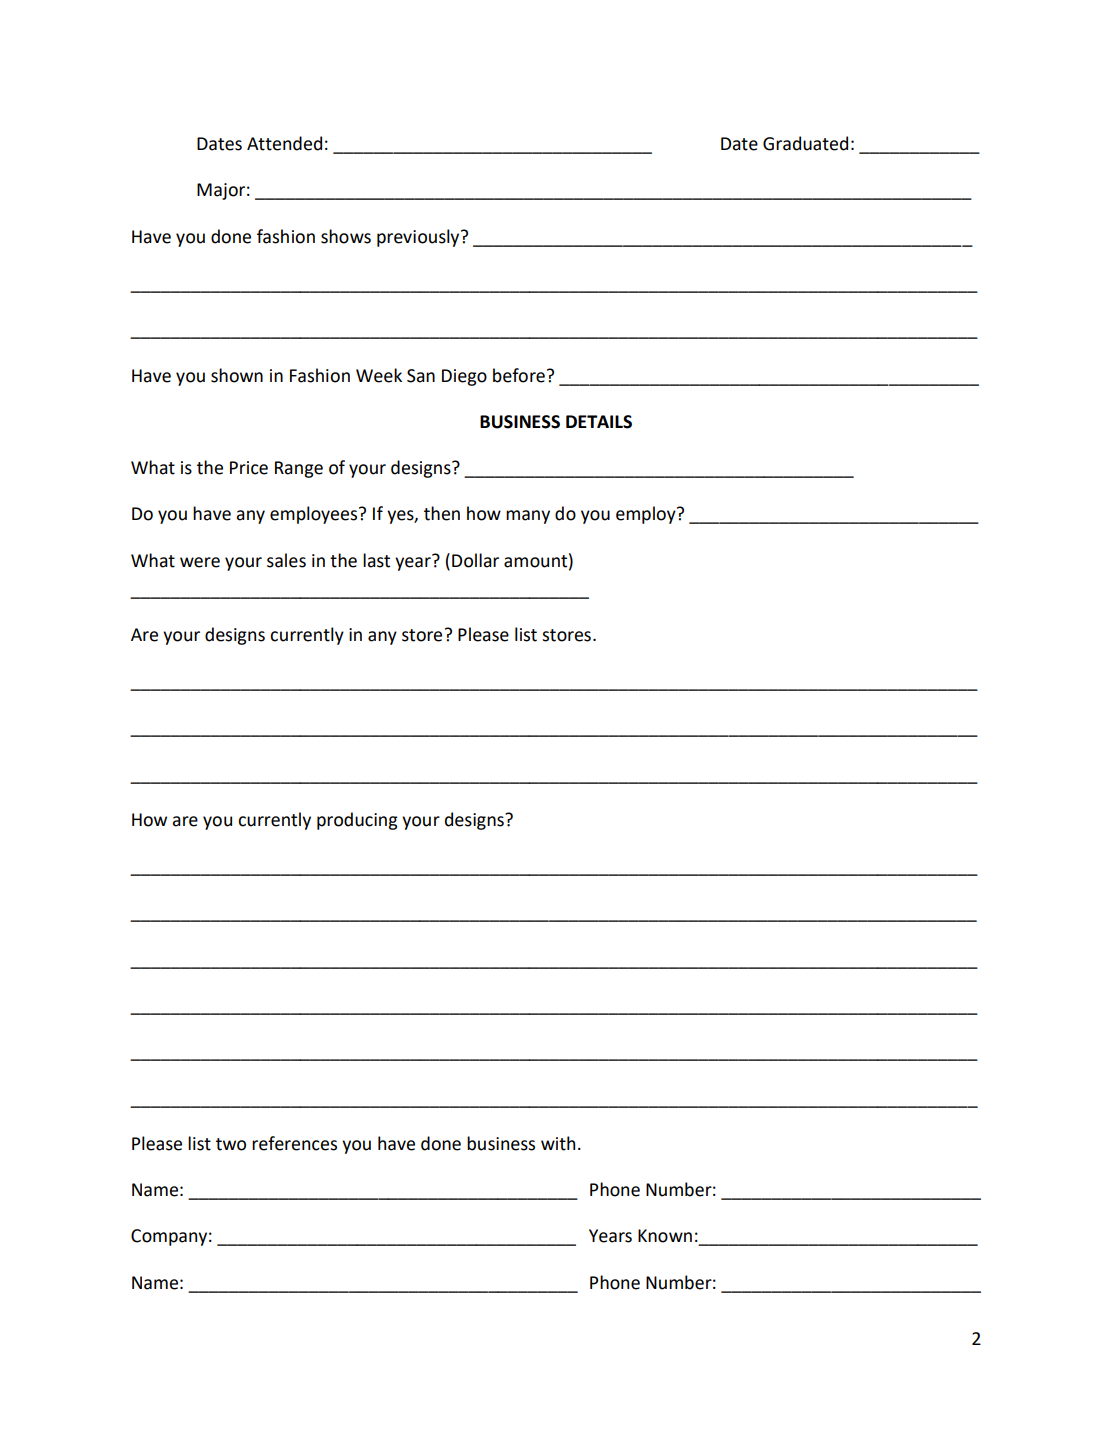 The image size is (1112, 1440). I want to click on many, so click(528, 517).
